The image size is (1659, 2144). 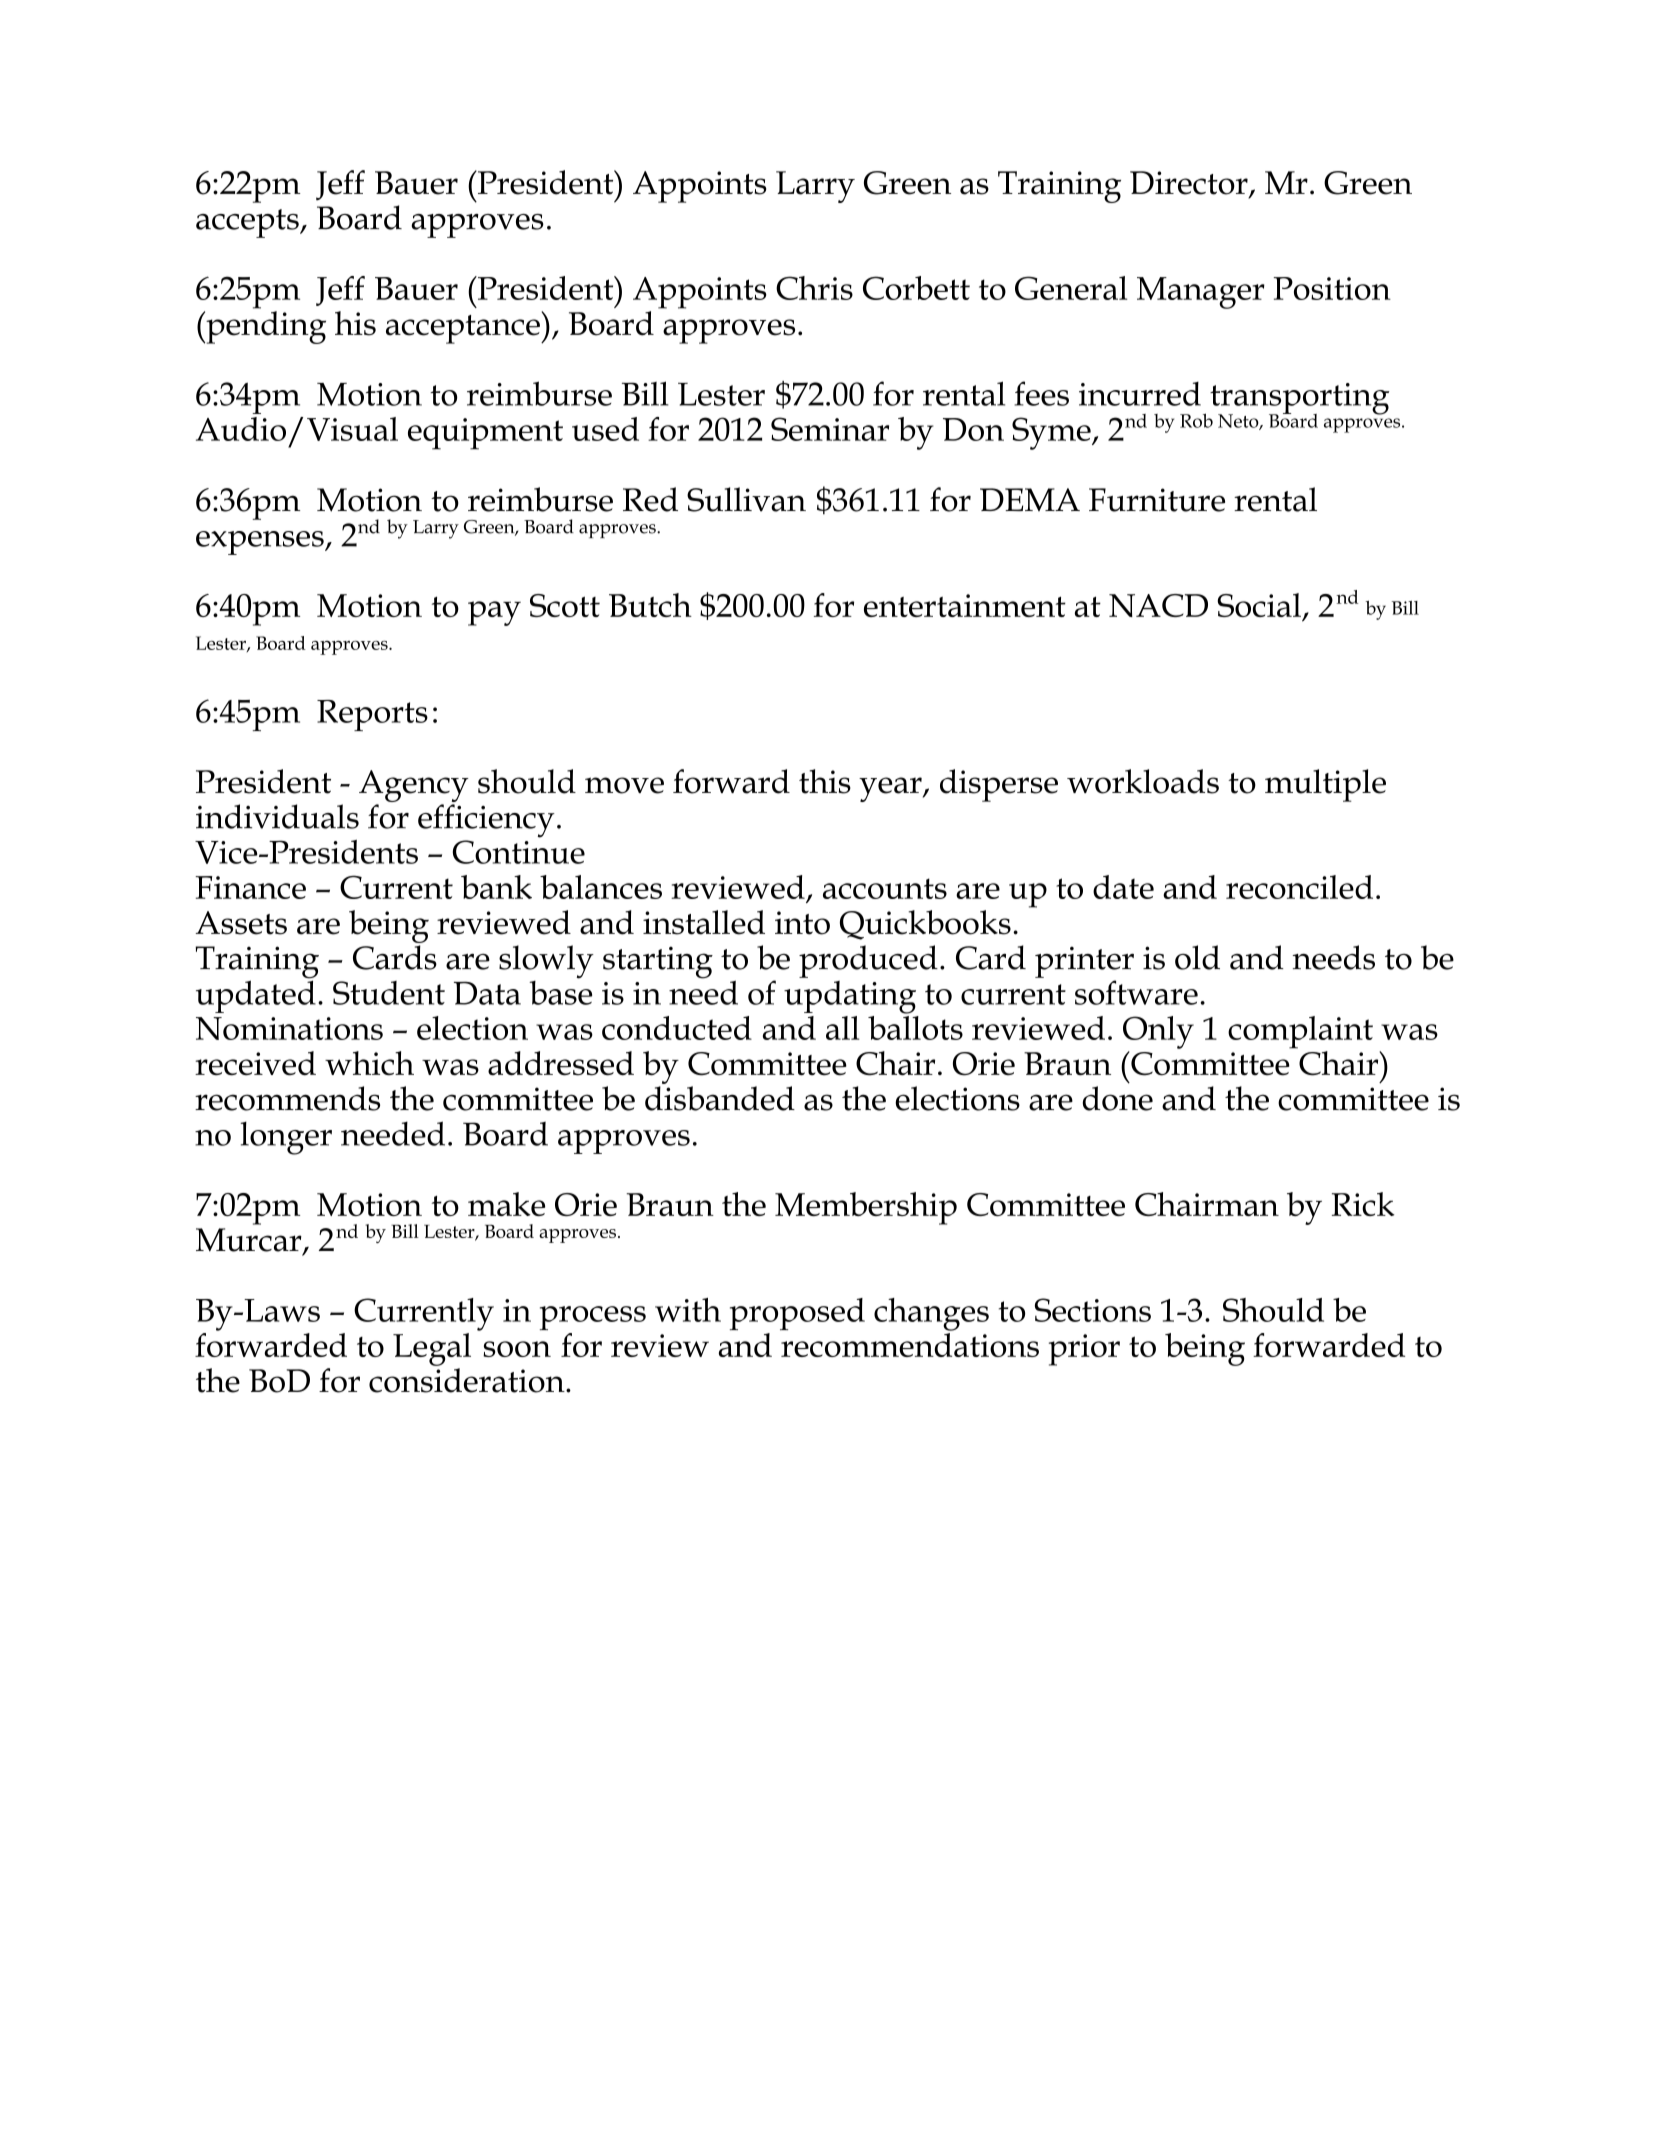 What do you see at coordinates (414, 786) in the image?
I see `Agency` at bounding box center [414, 786].
